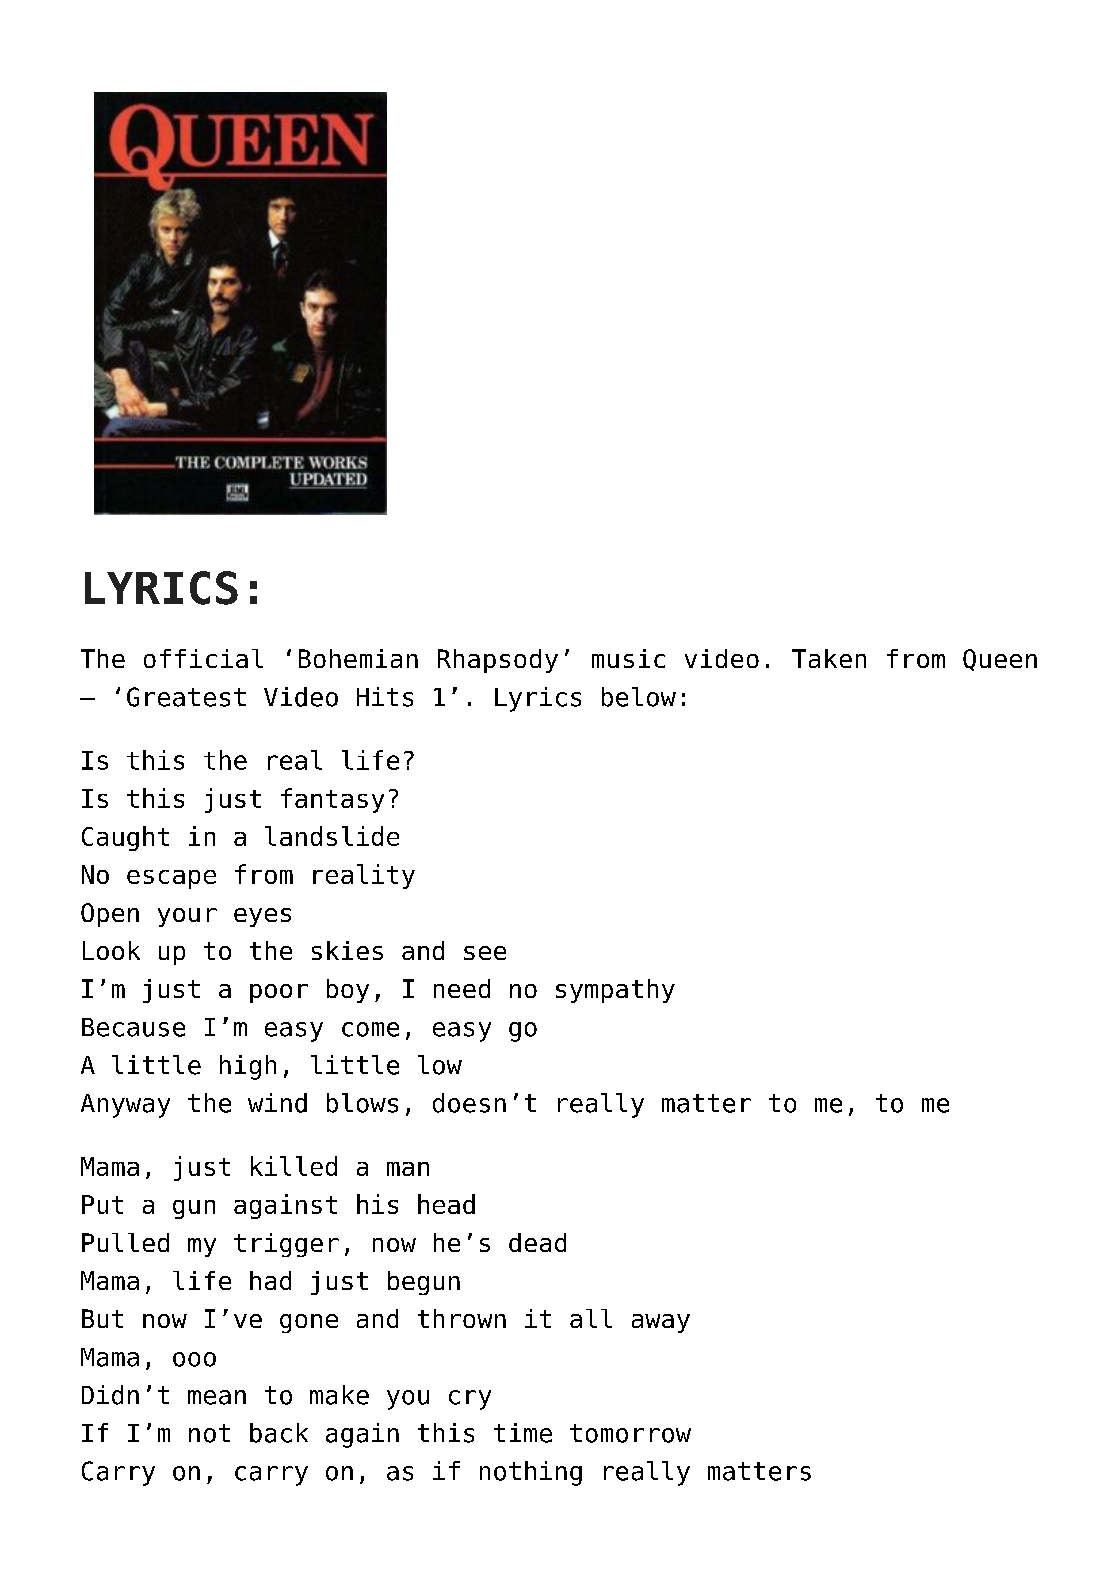 Image resolution: width=1119 pixels, height=1583 pixels. What do you see at coordinates (462, 988) in the screenshot?
I see `need` at bounding box center [462, 988].
